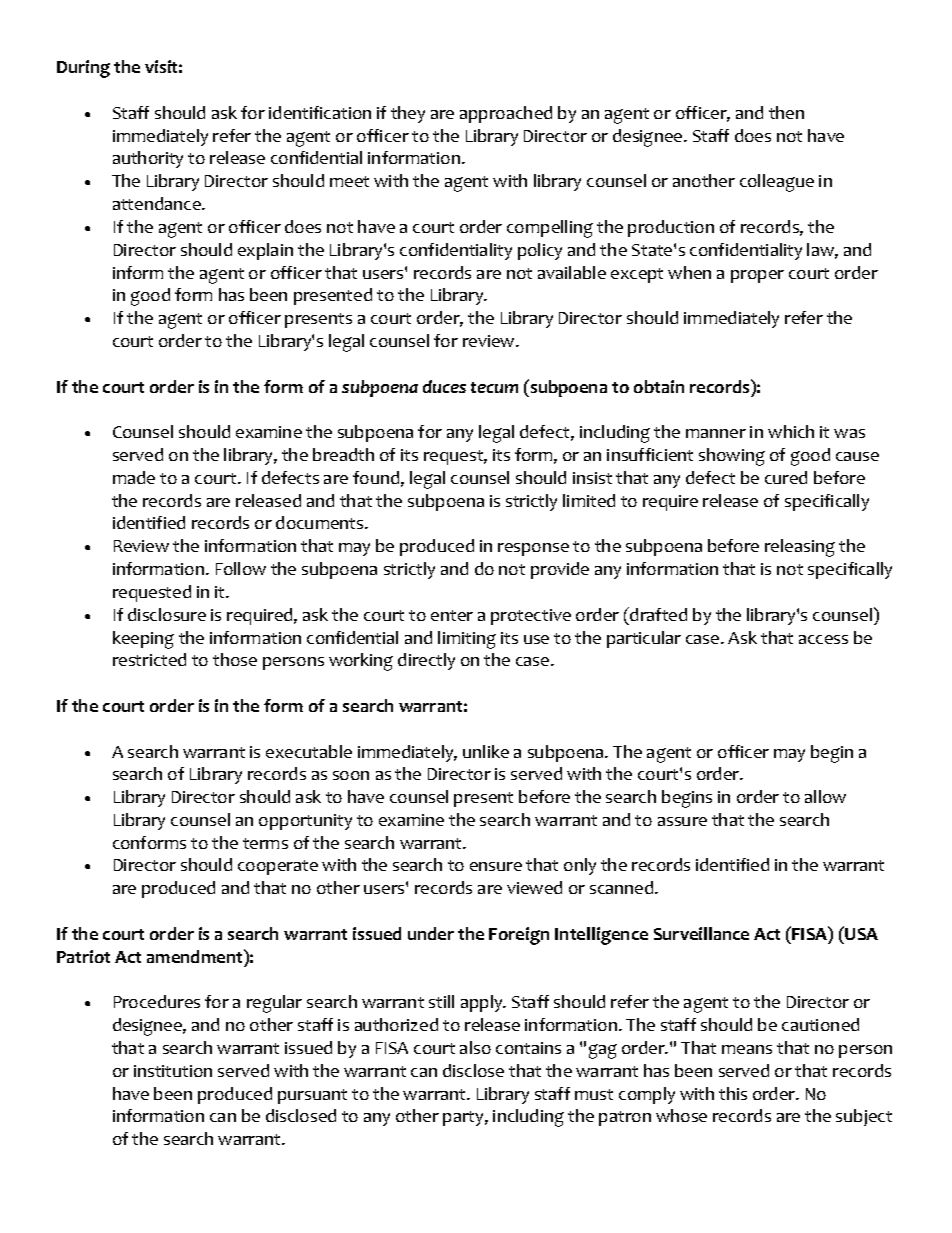 This screenshot has width=952, height=1233. Describe the element at coordinates (506, 114) in the screenshot. I see `approached` at that location.
